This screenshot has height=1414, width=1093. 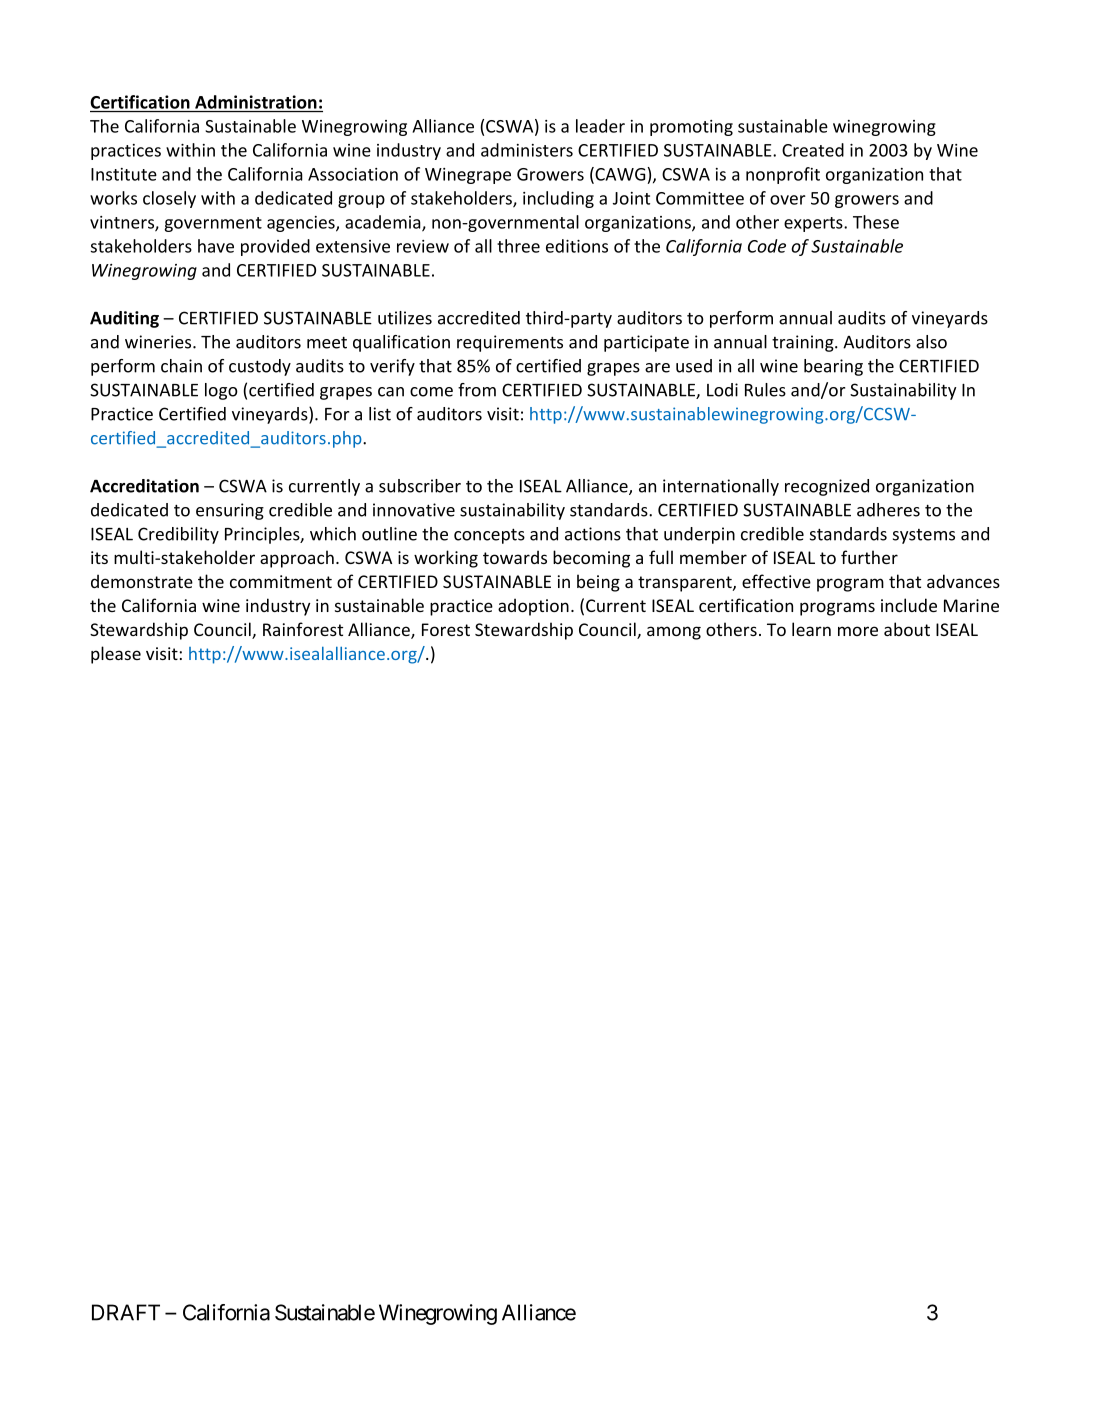 I want to click on more, so click(x=858, y=631).
